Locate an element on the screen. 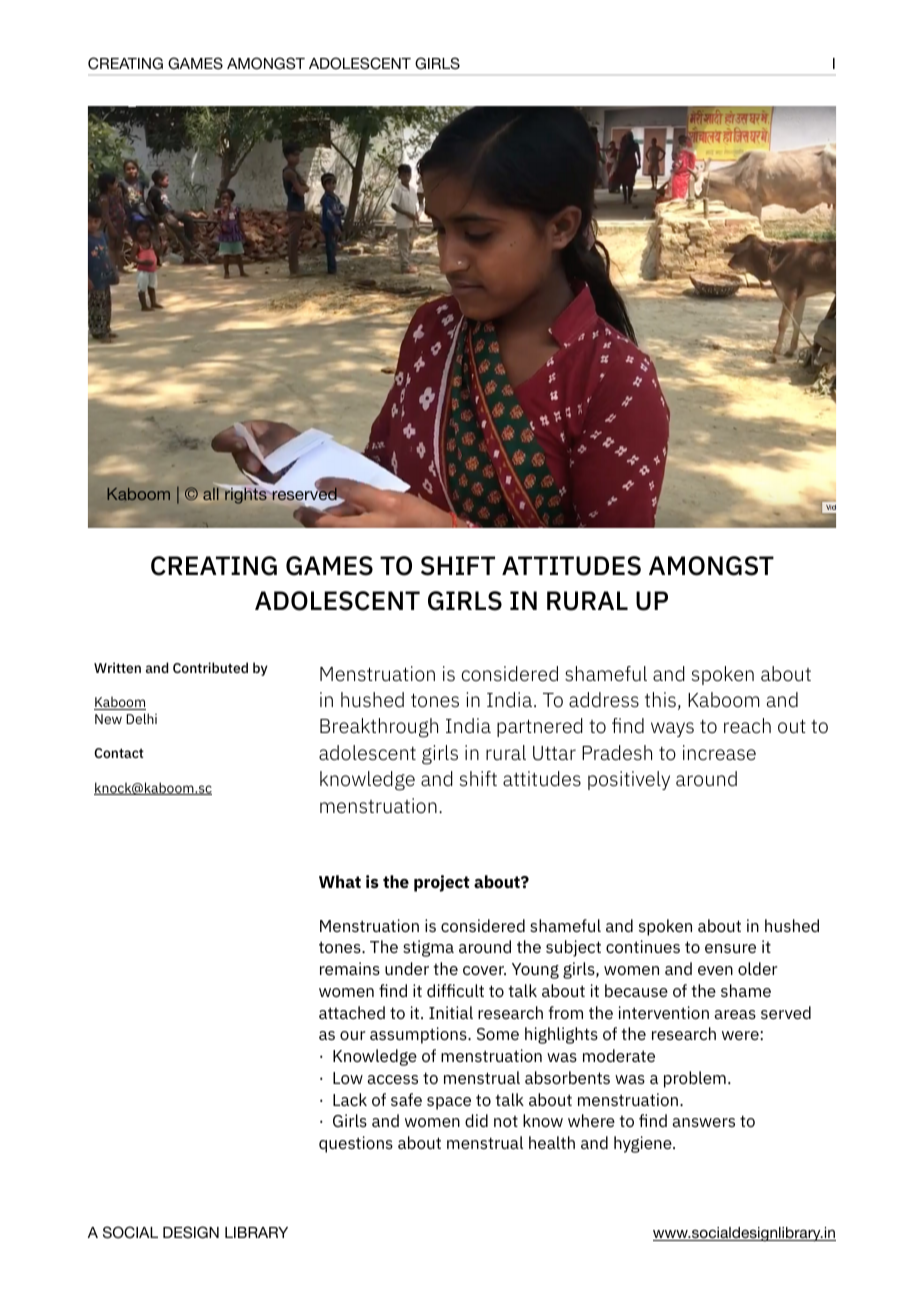 The width and height of the screenshot is (924, 1308). did is located at coordinates (476, 1120).
